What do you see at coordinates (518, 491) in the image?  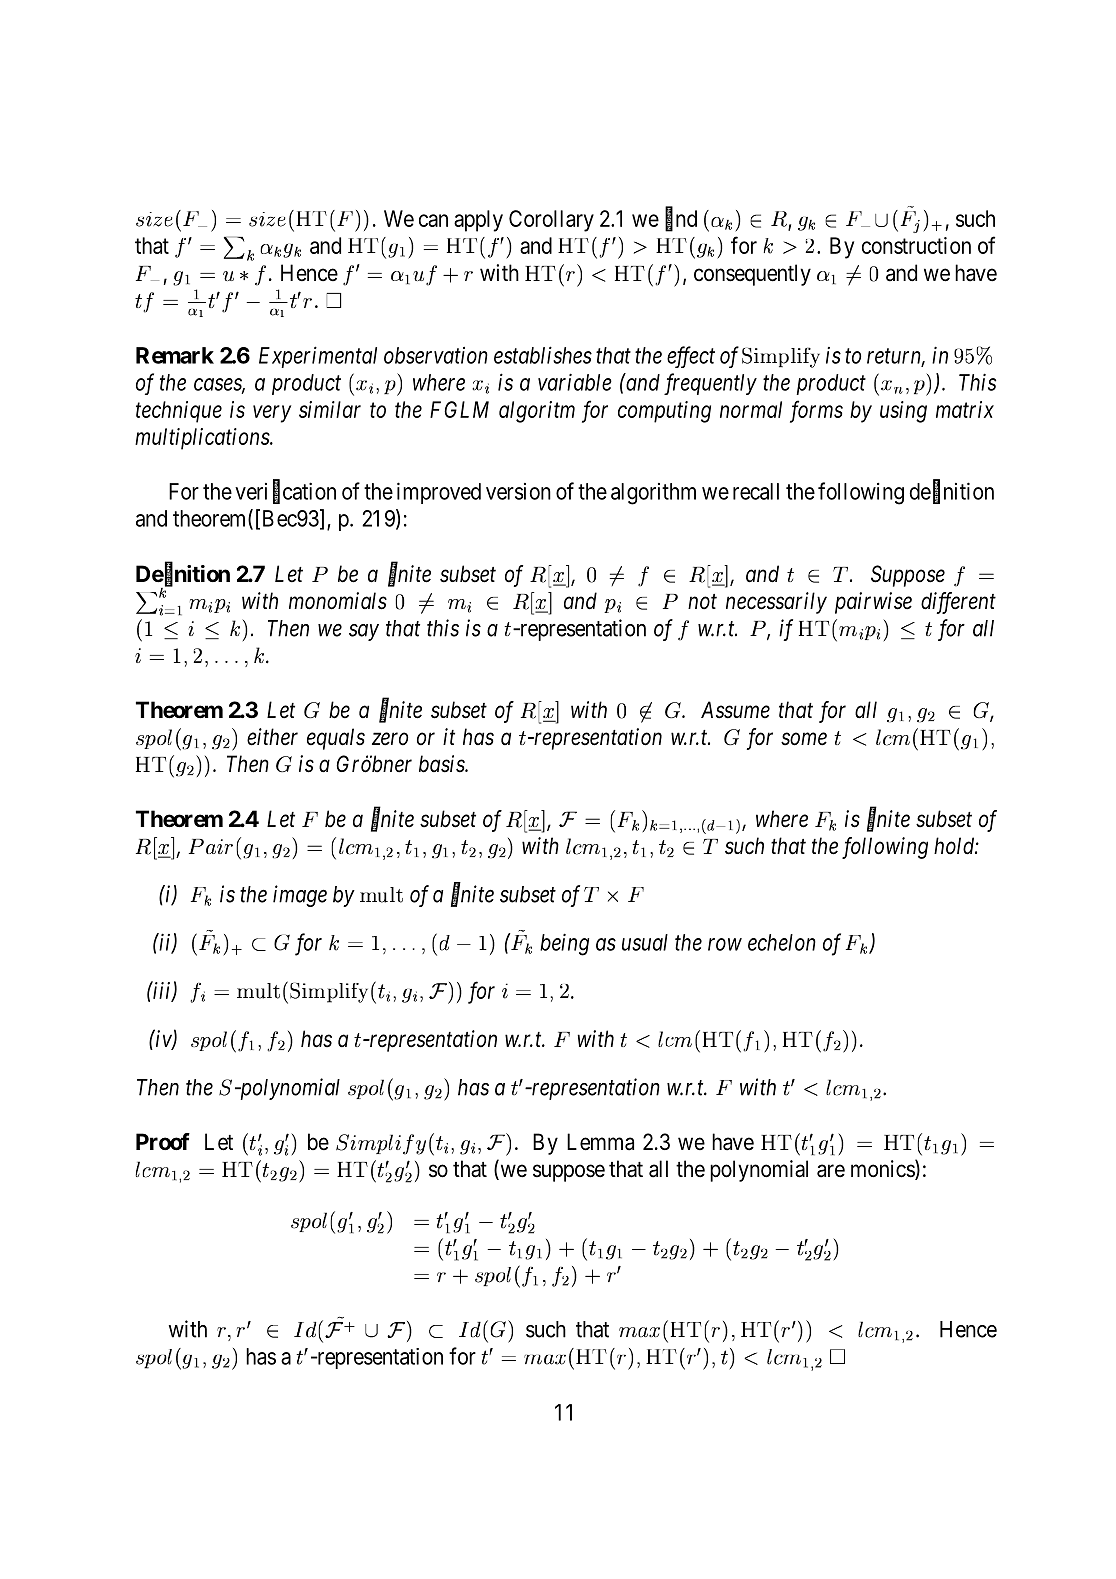 I see `version` at bounding box center [518, 491].
